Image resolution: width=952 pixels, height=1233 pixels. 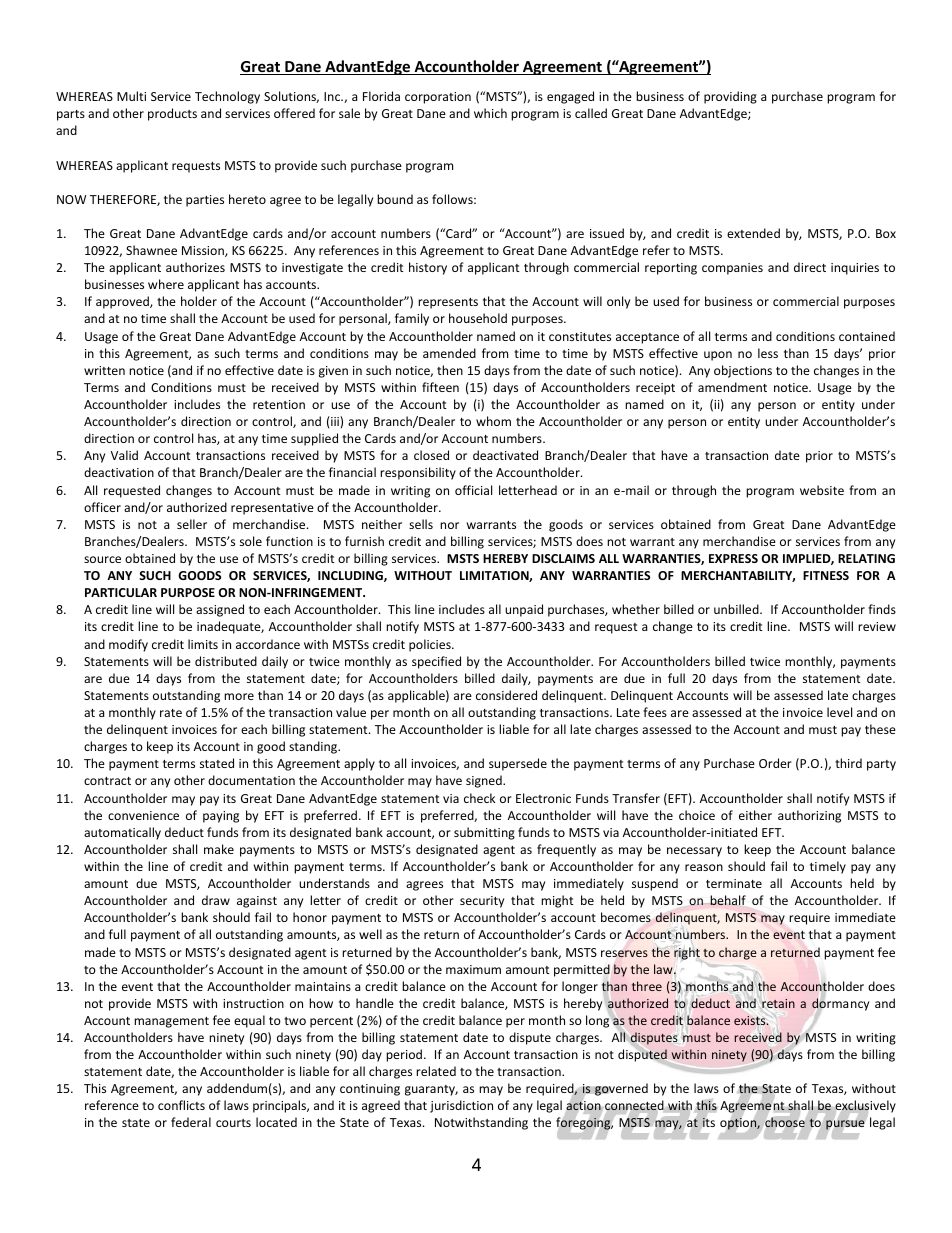 What do you see at coordinates (461, 1106) in the document?
I see `jurisdiction` at bounding box center [461, 1106].
